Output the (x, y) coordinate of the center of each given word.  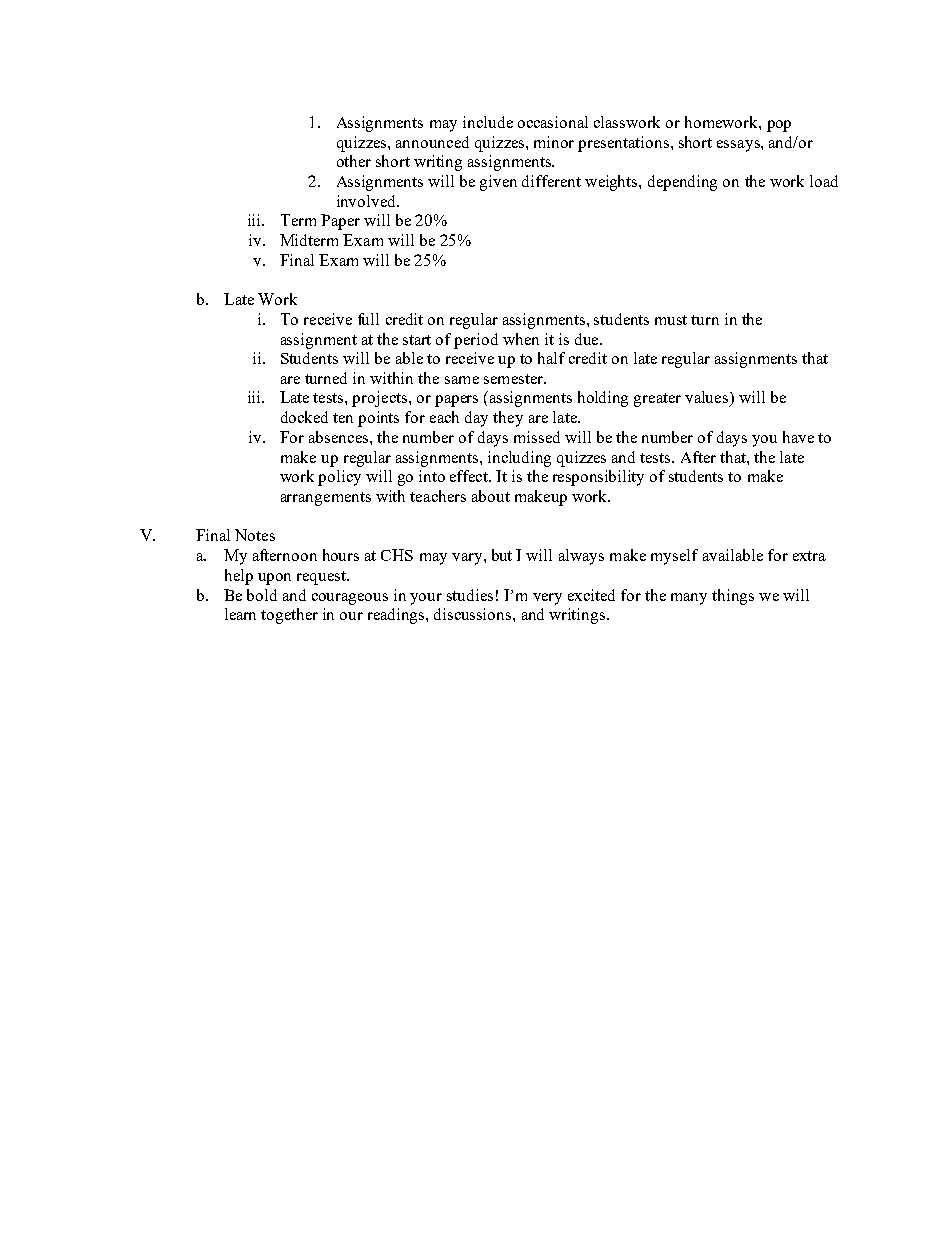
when (521, 339)
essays (739, 146)
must (671, 320)
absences (340, 437)
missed (537, 437)
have (798, 437)
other (354, 161)
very (547, 599)
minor (554, 142)
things (733, 597)
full (368, 319)
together (289, 616)
